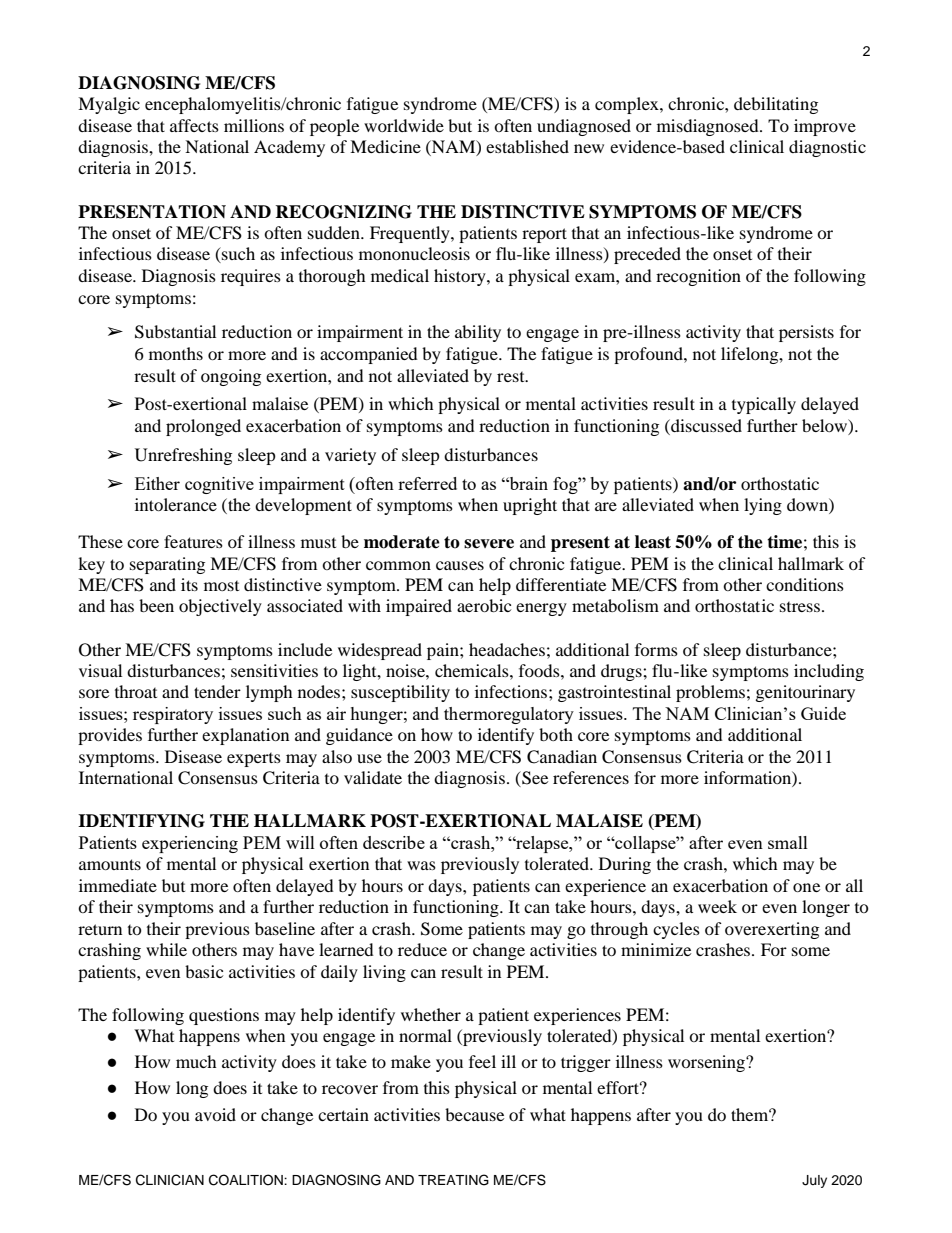 The image size is (952, 1233). I want to click on avoid, so click(215, 1114).
